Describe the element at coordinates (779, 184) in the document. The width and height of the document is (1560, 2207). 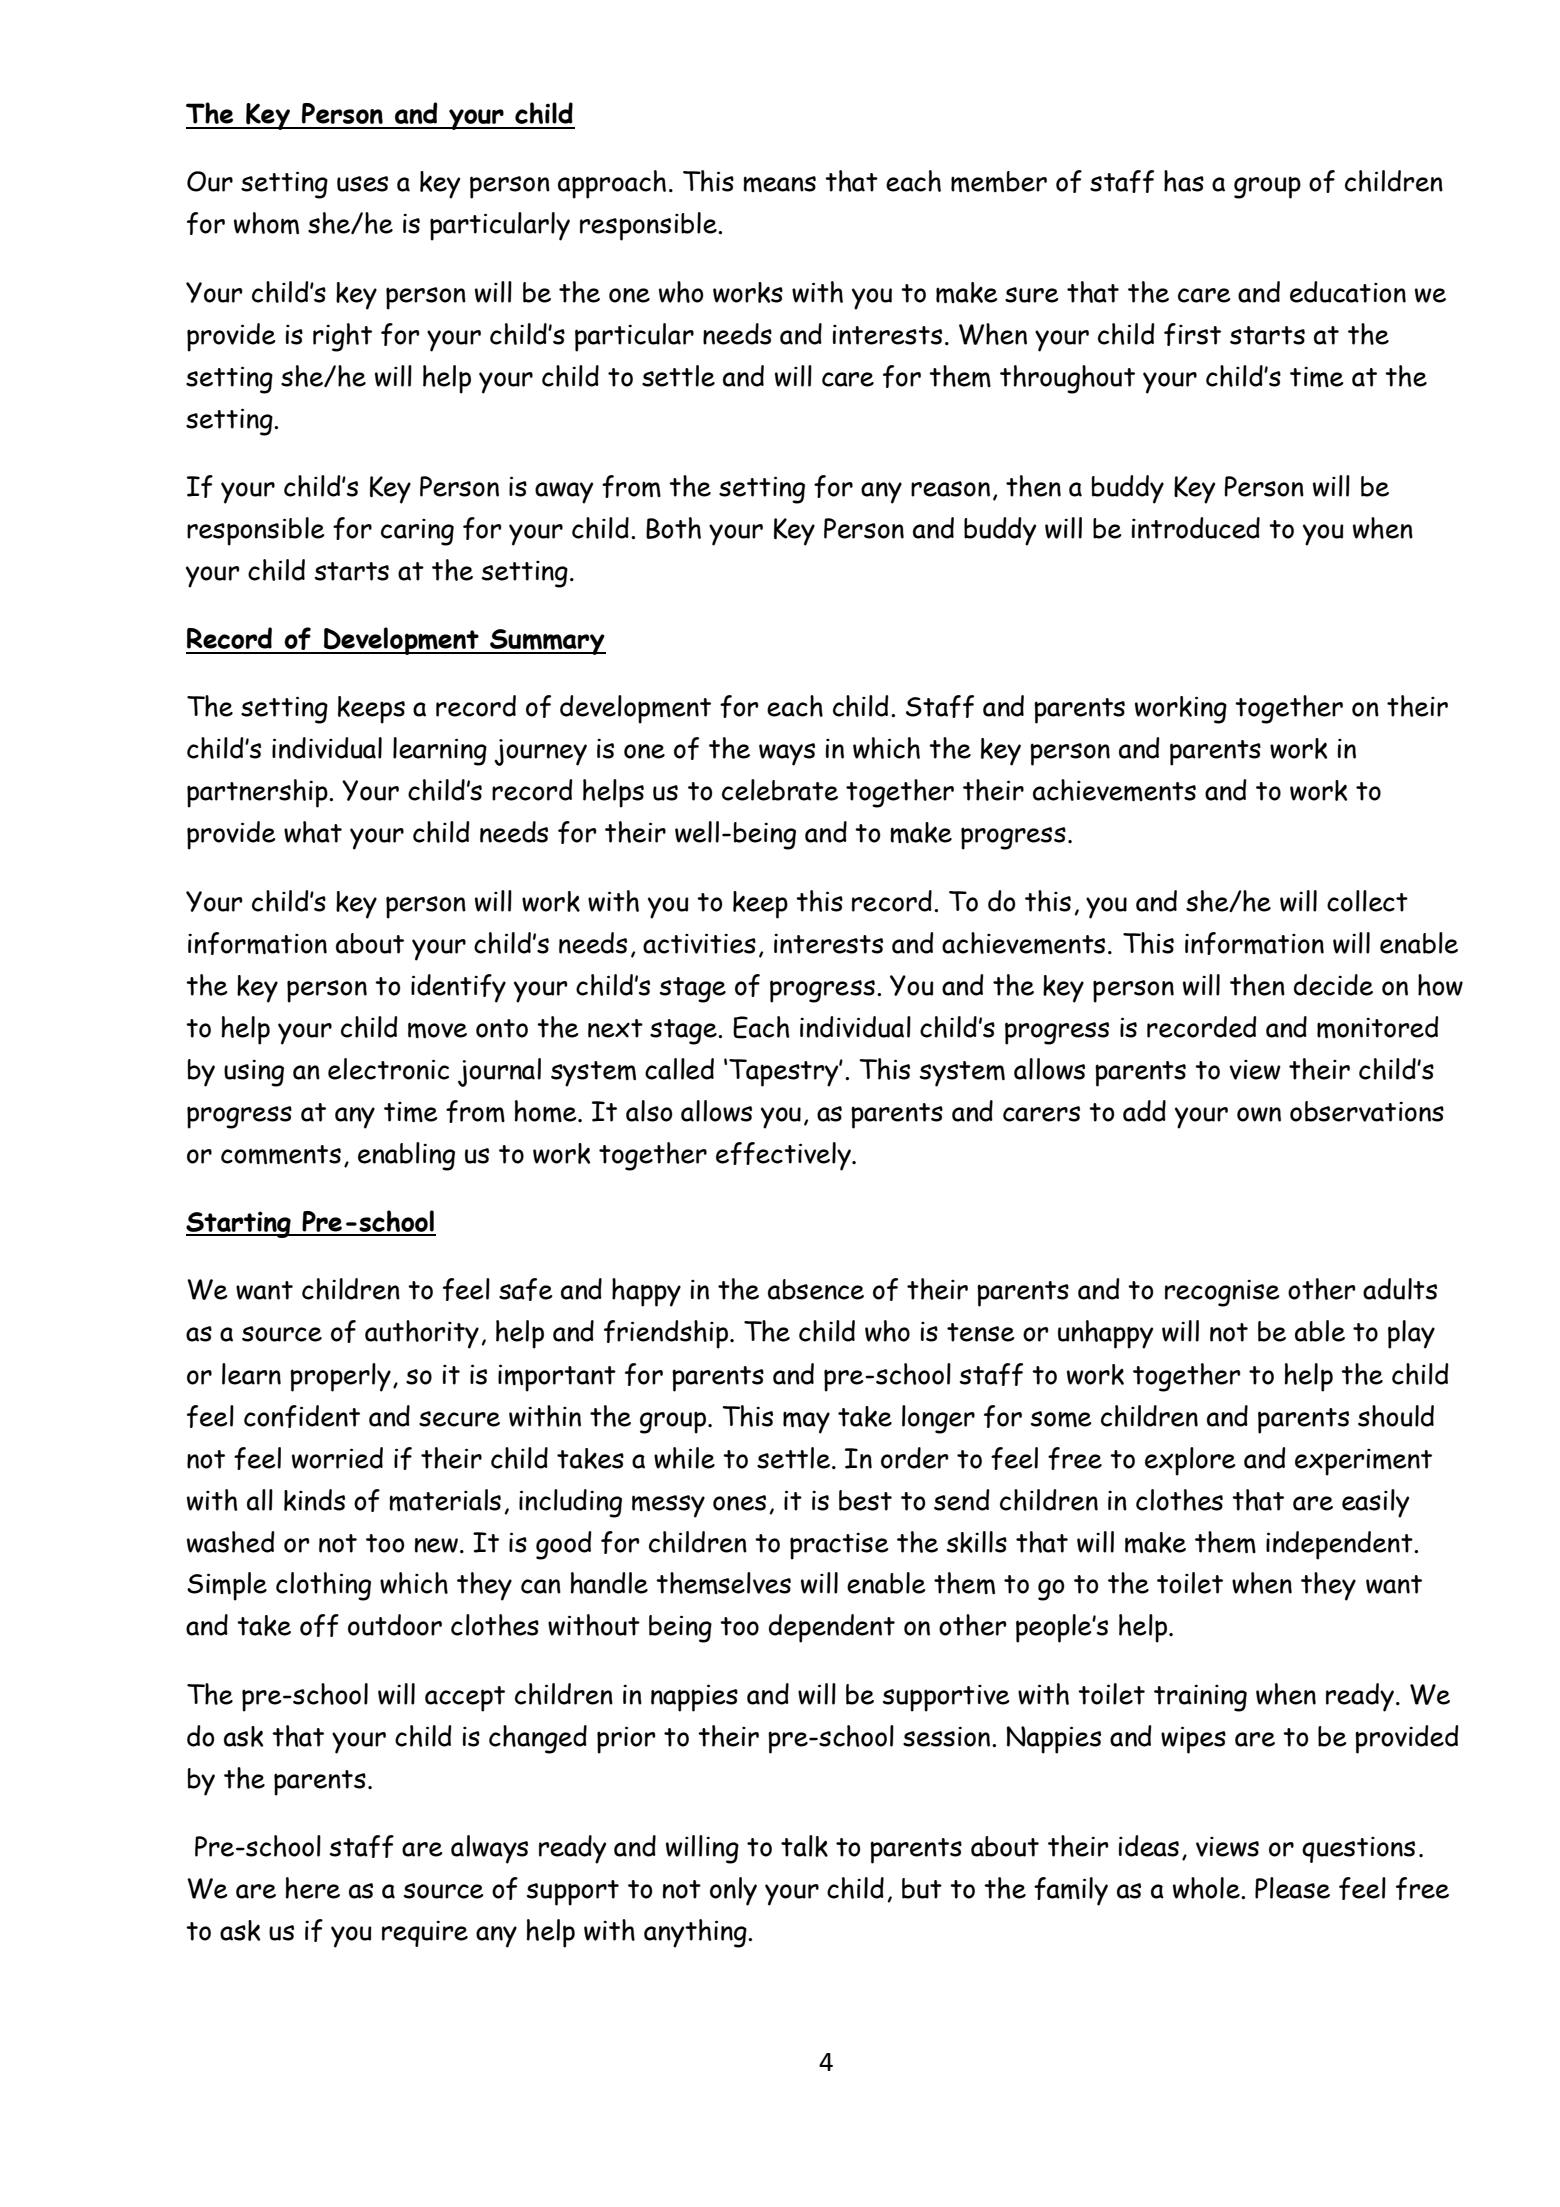
I see `means` at that location.
